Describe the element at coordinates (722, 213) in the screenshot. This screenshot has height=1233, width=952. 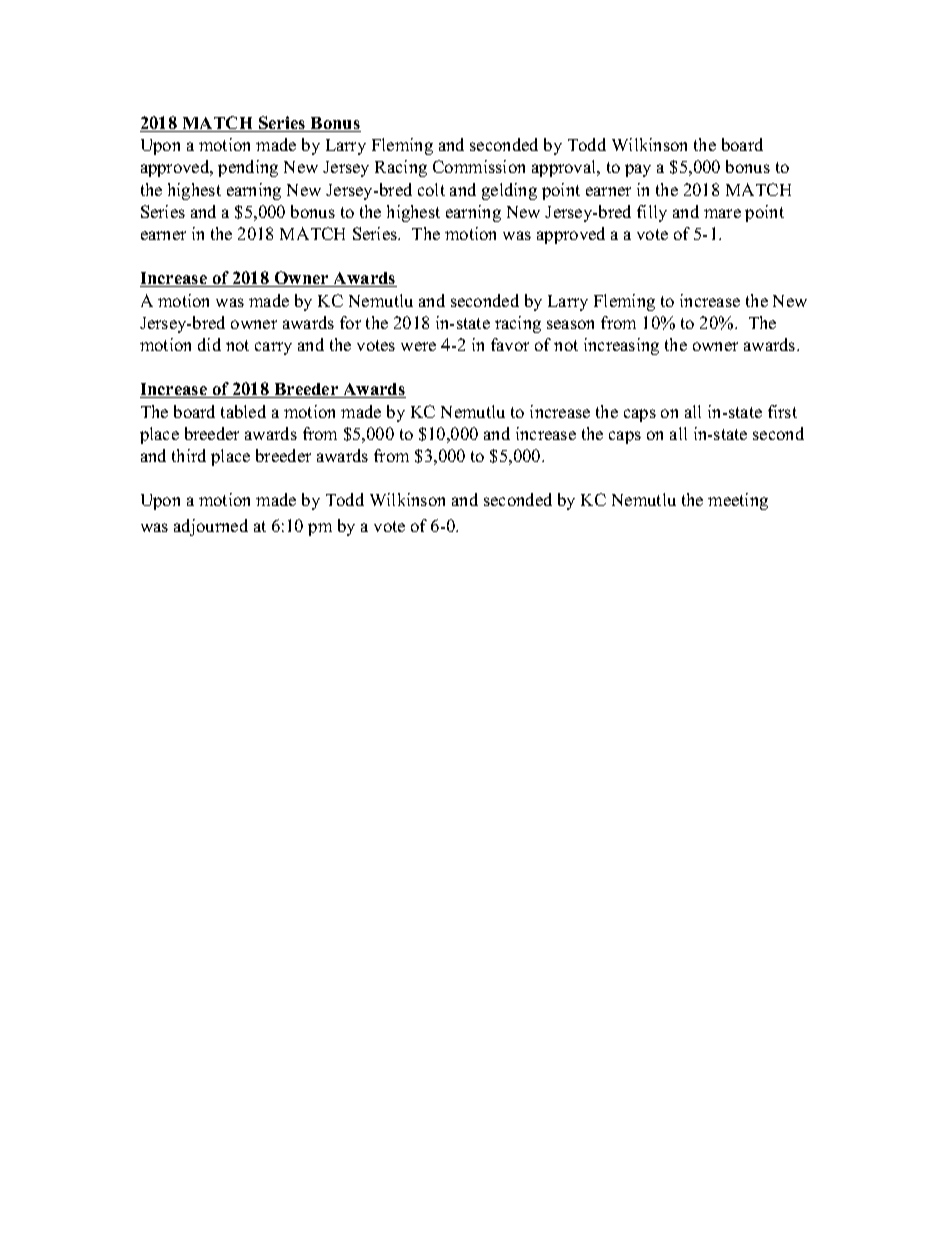
I see `mare` at that location.
